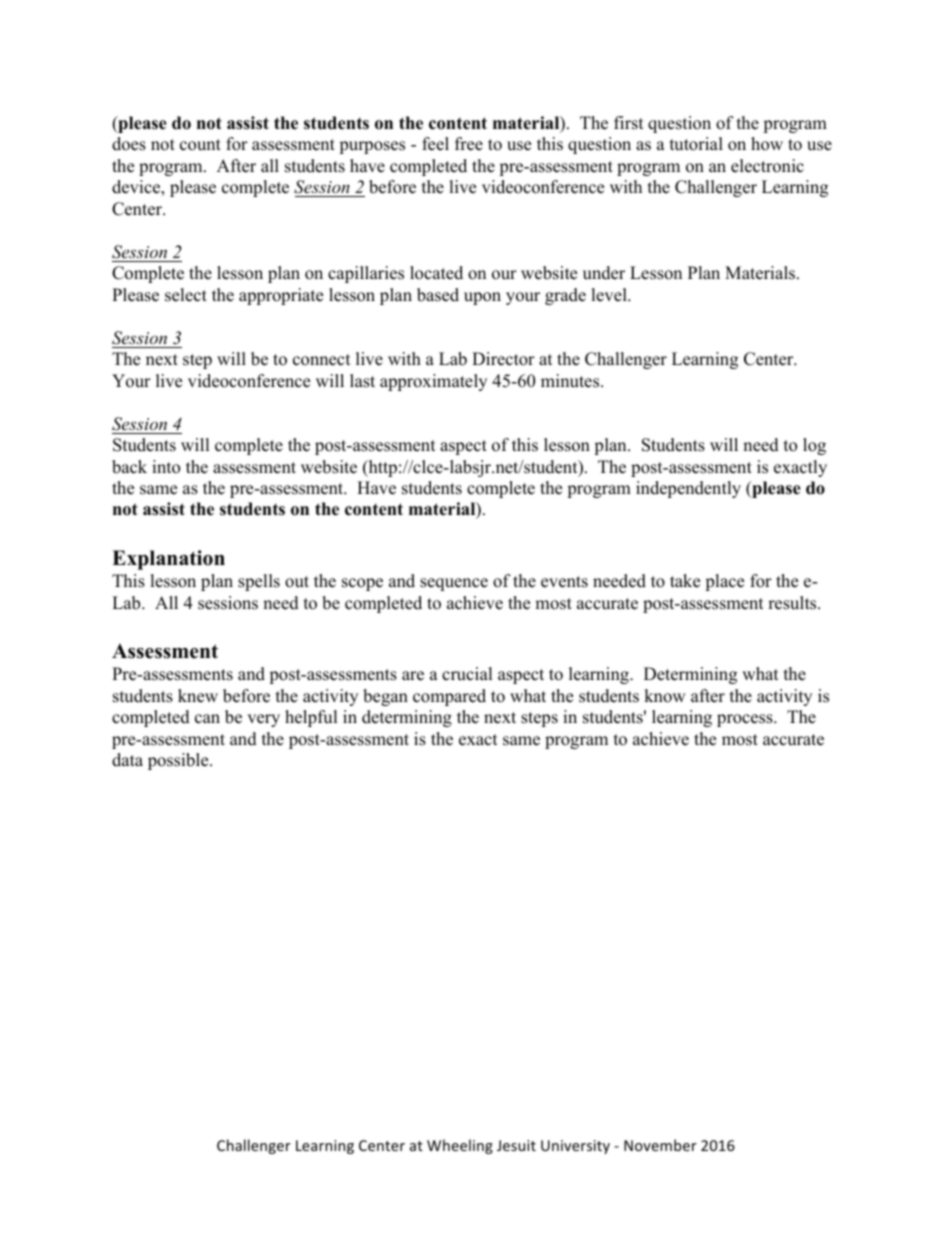 Image resolution: width=952 pixels, height=1233 pixels. Describe the element at coordinates (200, 145) in the page. I see `count` at that location.
